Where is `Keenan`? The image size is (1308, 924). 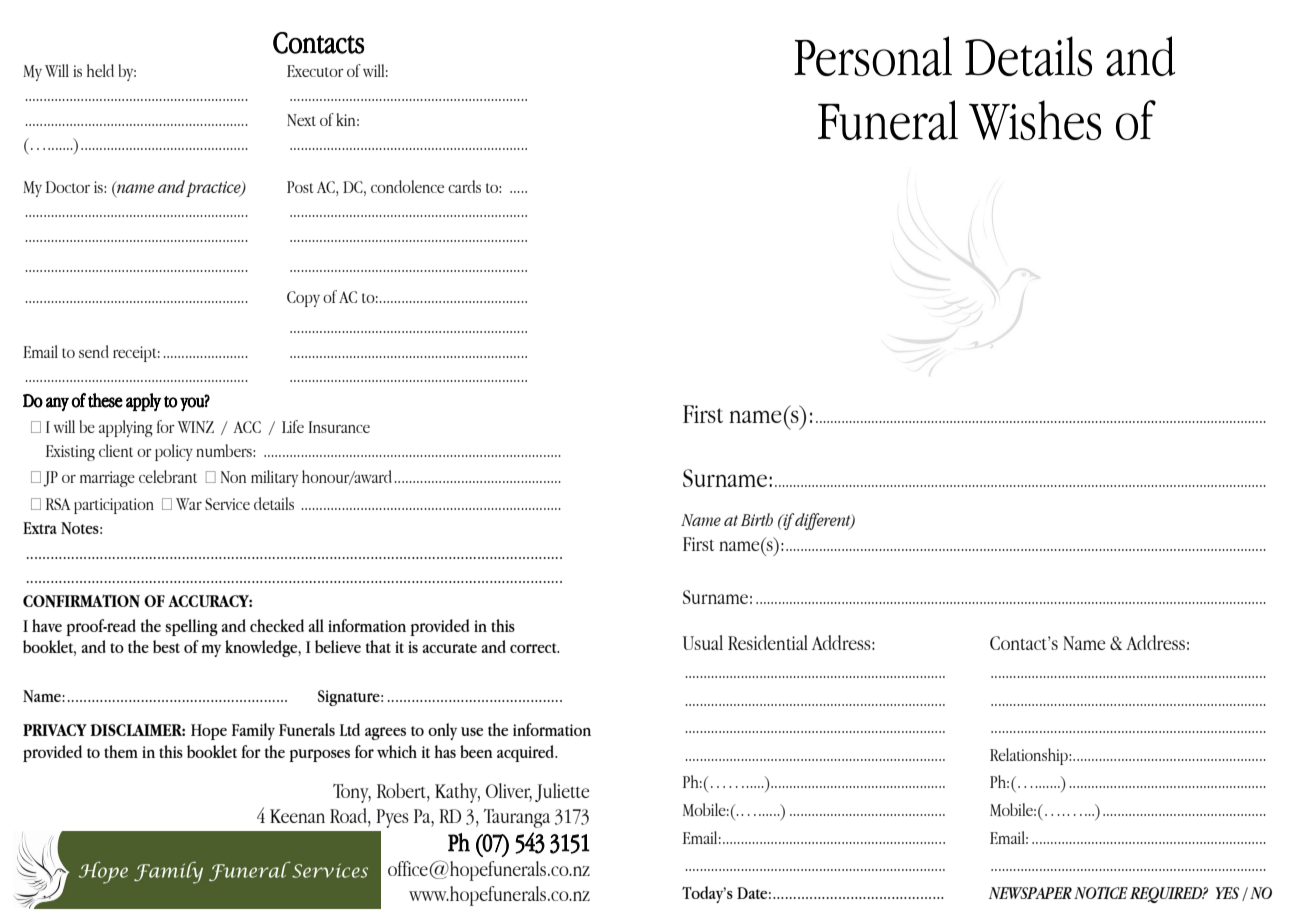
Keenan is located at coordinates (297, 816).
